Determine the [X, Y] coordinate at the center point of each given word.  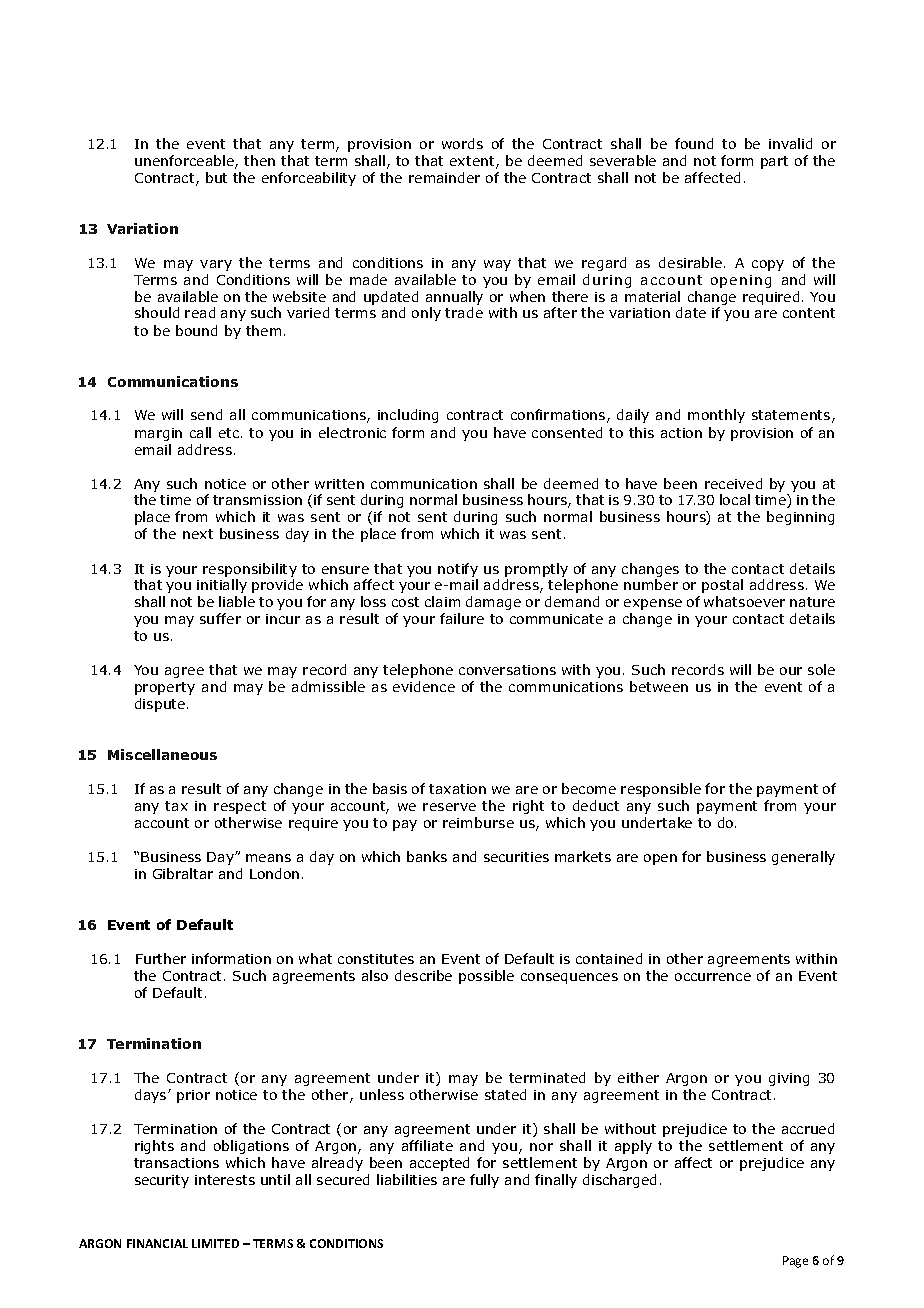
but [216, 177]
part [774, 162]
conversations [507, 670]
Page [795, 1262]
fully [484, 1181]
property [165, 688]
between [659, 686]
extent [473, 162]
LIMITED [215, 1243]
